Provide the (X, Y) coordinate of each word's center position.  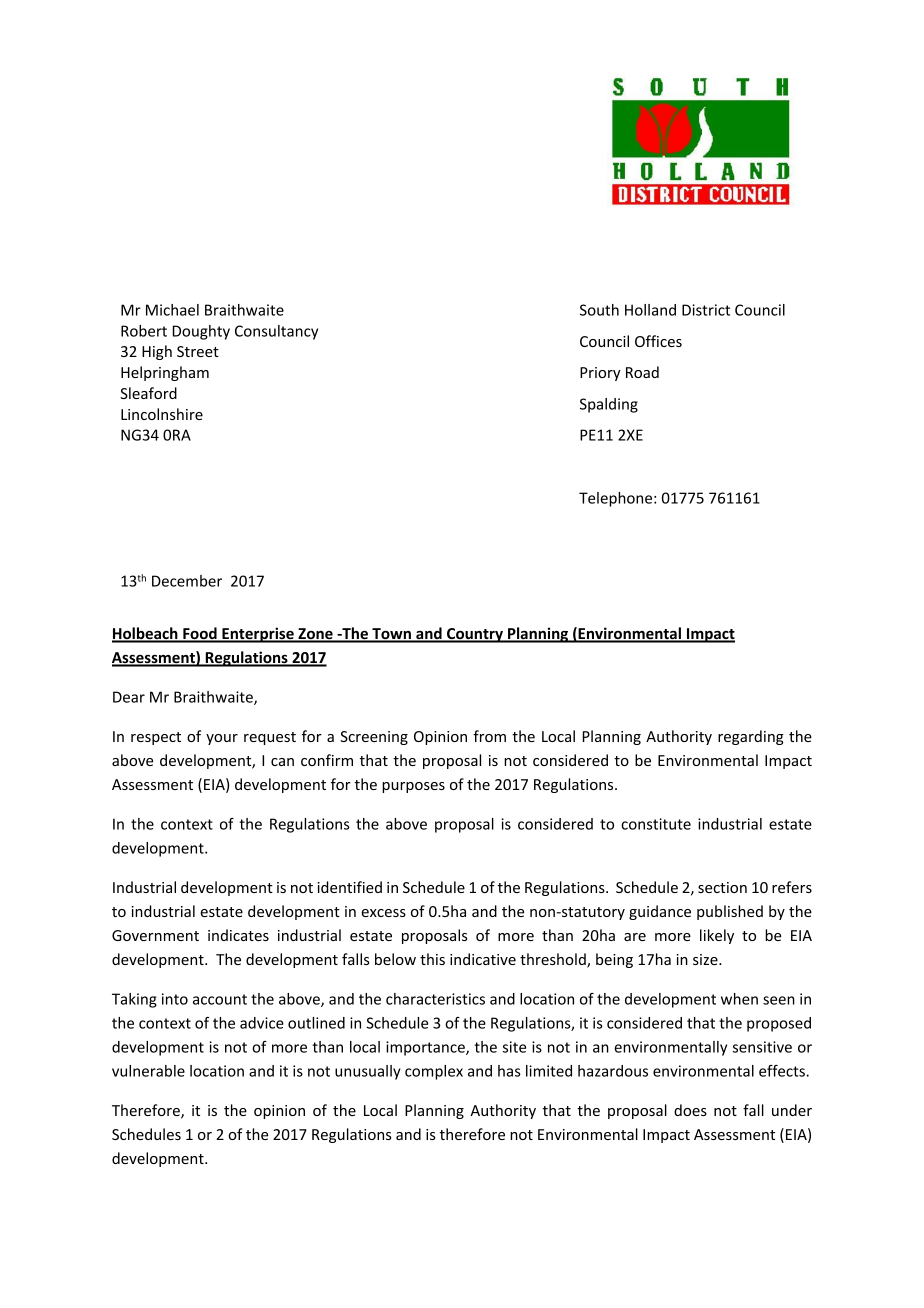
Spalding (609, 405)
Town (391, 635)
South (599, 310)
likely (717, 936)
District (706, 310)
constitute (656, 824)
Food (200, 634)
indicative (483, 959)
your (222, 739)
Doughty (201, 332)
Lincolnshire (162, 414)
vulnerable (148, 1071)
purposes (413, 787)
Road (642, 372)
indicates (238, 935)
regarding (751, 737)
